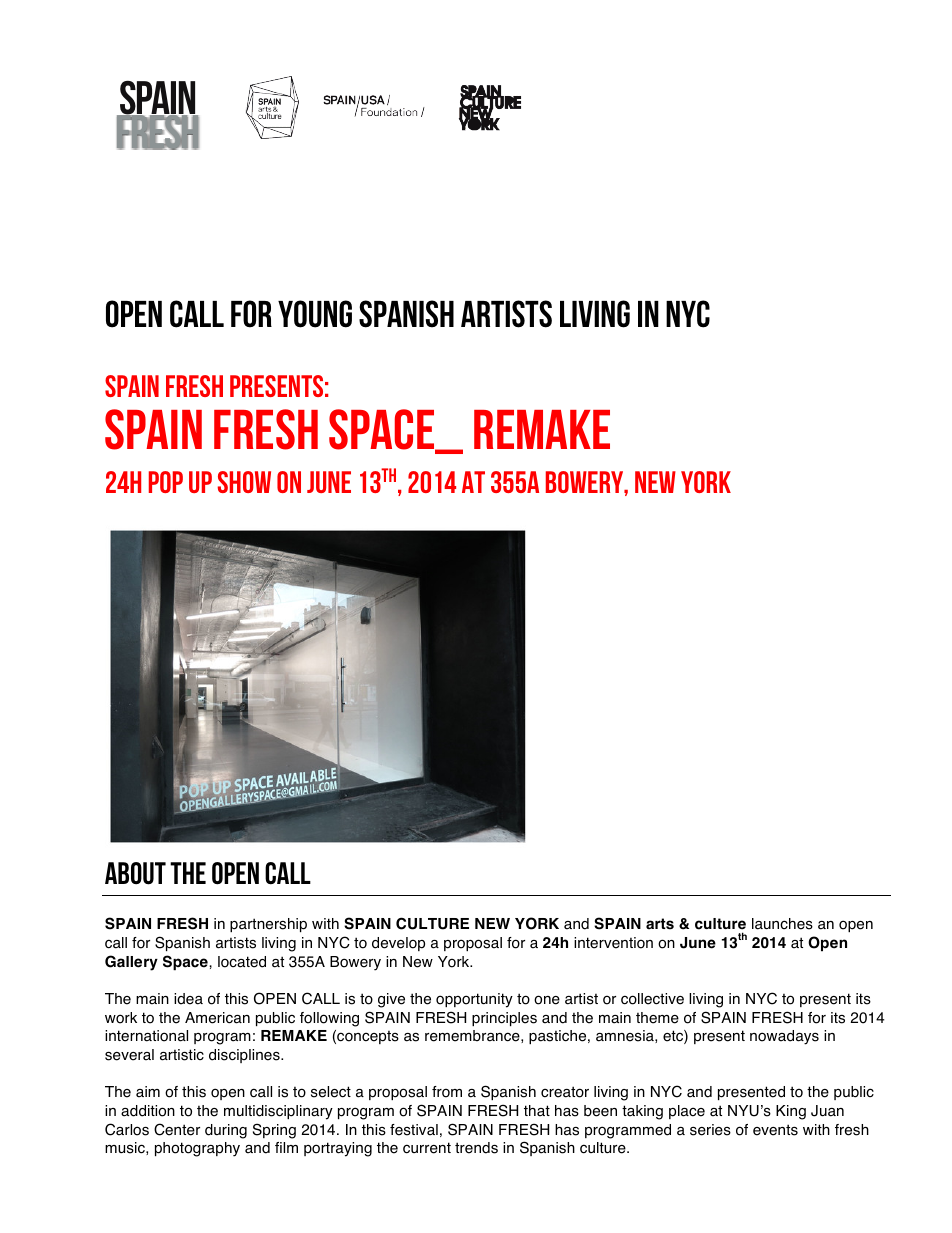  Describe the element at coordinates (135, 873) in the screenshot. I see `ABOUT` at that location.
